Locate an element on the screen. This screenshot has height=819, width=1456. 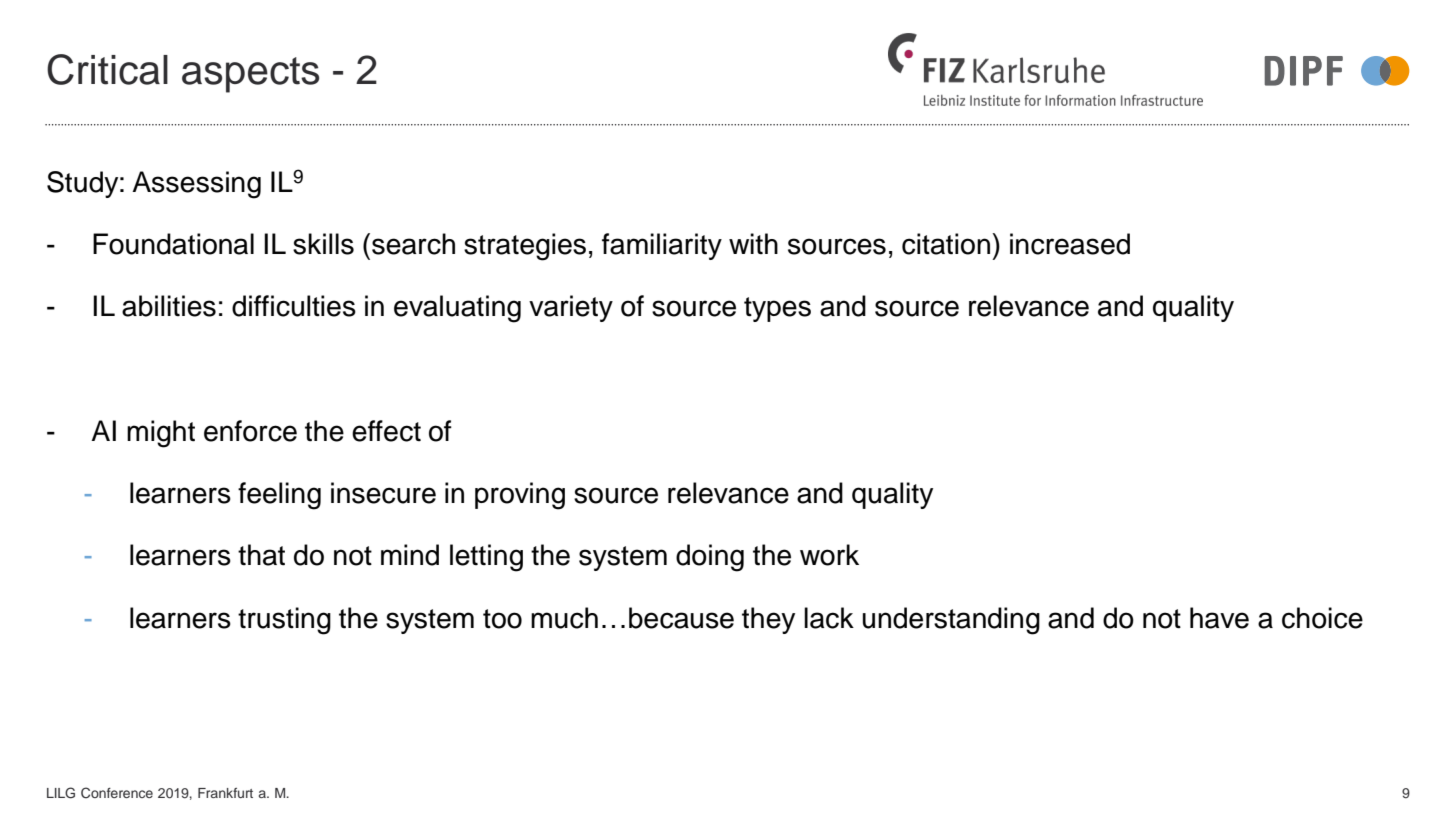
aspects is located at coordinates (250, 75).
